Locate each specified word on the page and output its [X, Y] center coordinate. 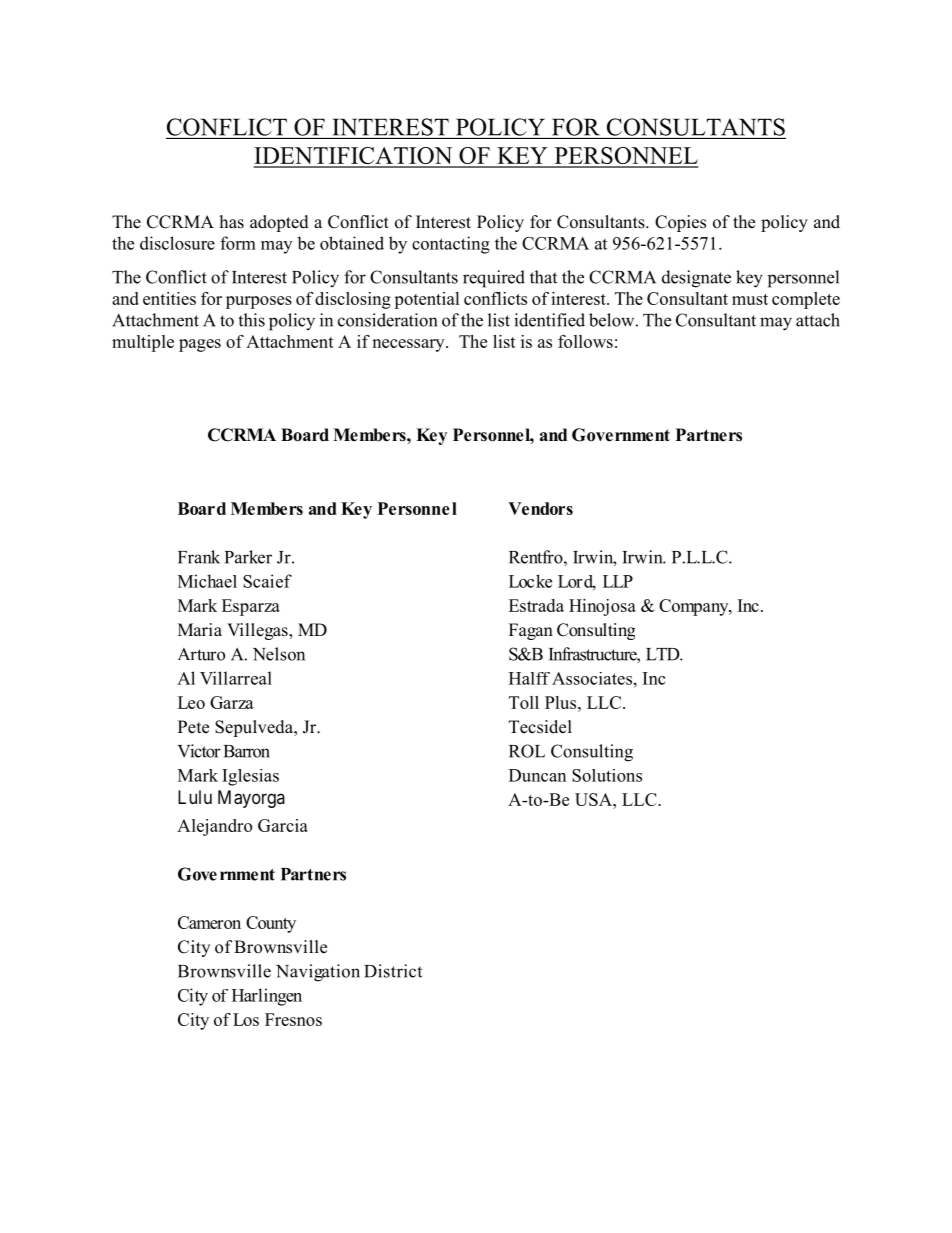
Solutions [607, 775]
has [232, 222]
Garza [232, 702]
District [393, 971]
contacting [451, 245]
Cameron [209, 922]
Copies [680, 223]
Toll [524, 702]
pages [200, 345]
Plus [562, 702]
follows [585, 341]
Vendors [540, 508]
